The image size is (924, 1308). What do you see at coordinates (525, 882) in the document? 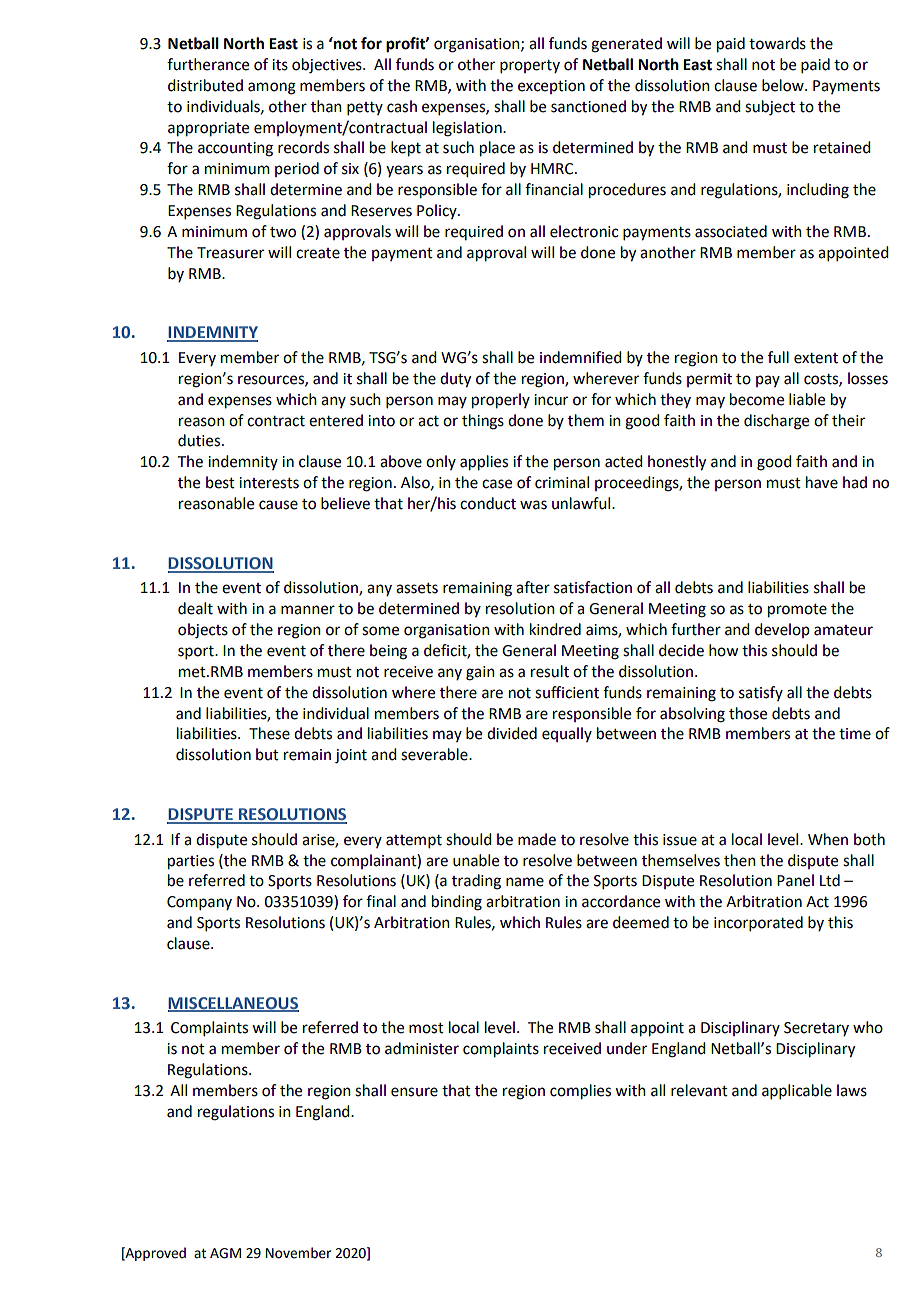
I see `name` at bounding box center [525, 882].
